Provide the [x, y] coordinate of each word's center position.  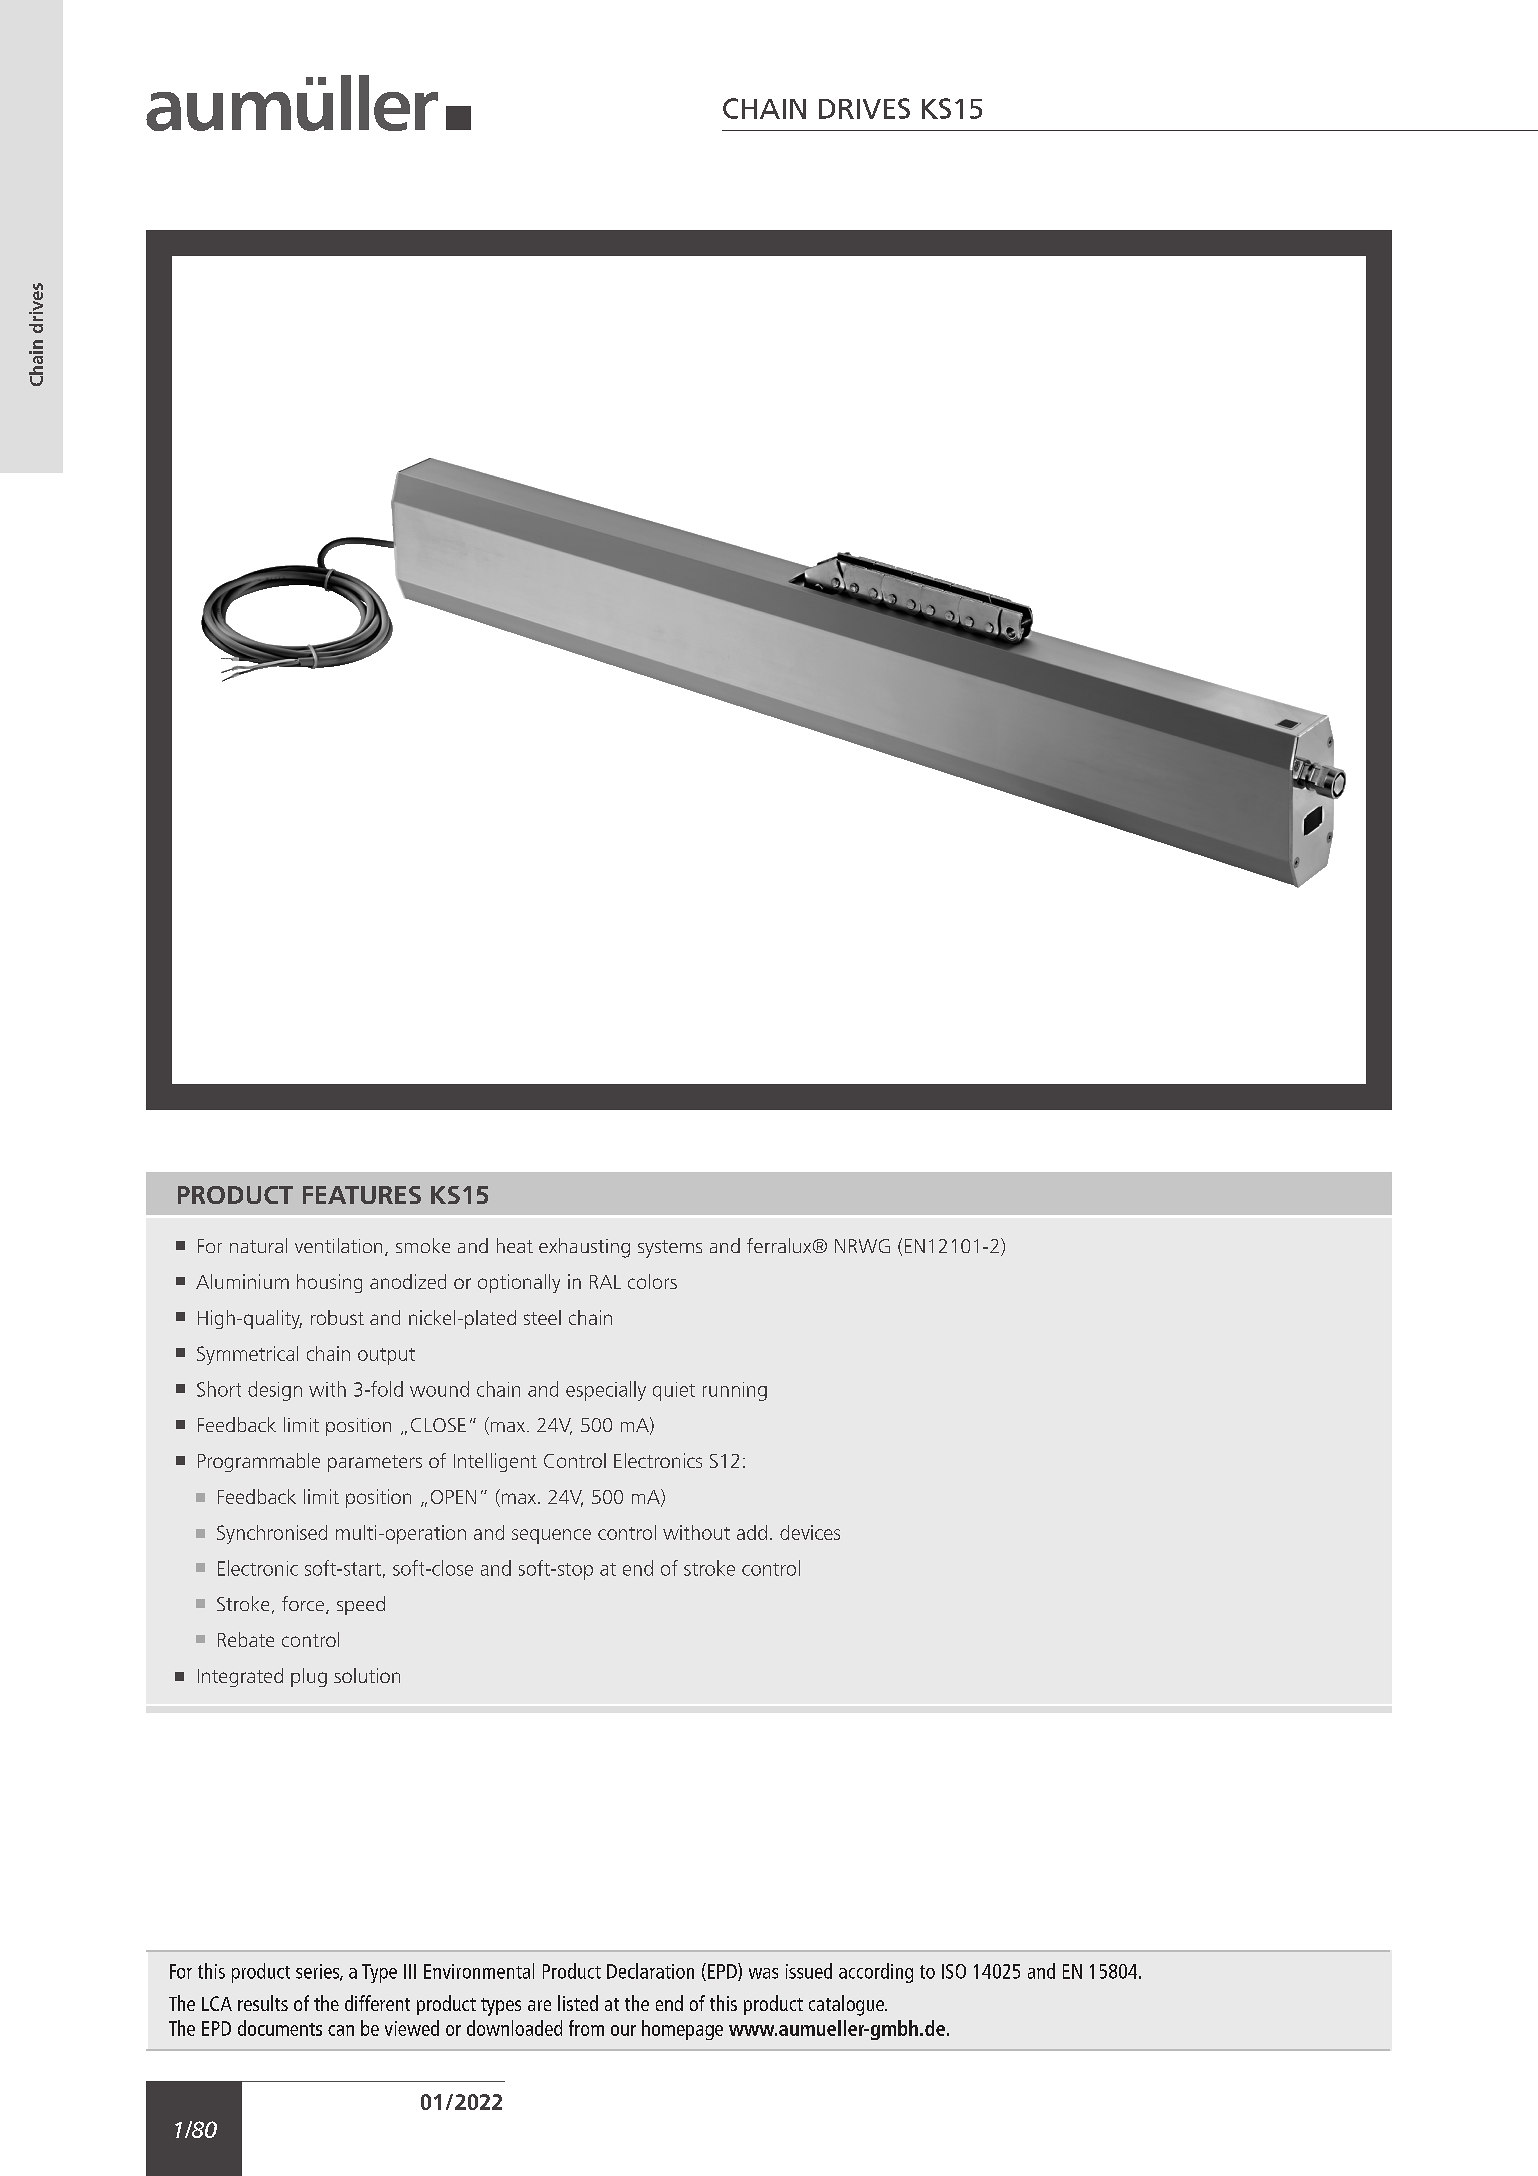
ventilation [338, 1245]
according [876, 1973]
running [735, 1391]
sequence [551, 1536]
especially [606, 1391]
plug [309, 1677]
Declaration [650, 1971]
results [263, 2003]
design [275, 1391]
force [304, 1605]
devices [810, 1532]
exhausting [584, 1248]
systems [670, 1249]
